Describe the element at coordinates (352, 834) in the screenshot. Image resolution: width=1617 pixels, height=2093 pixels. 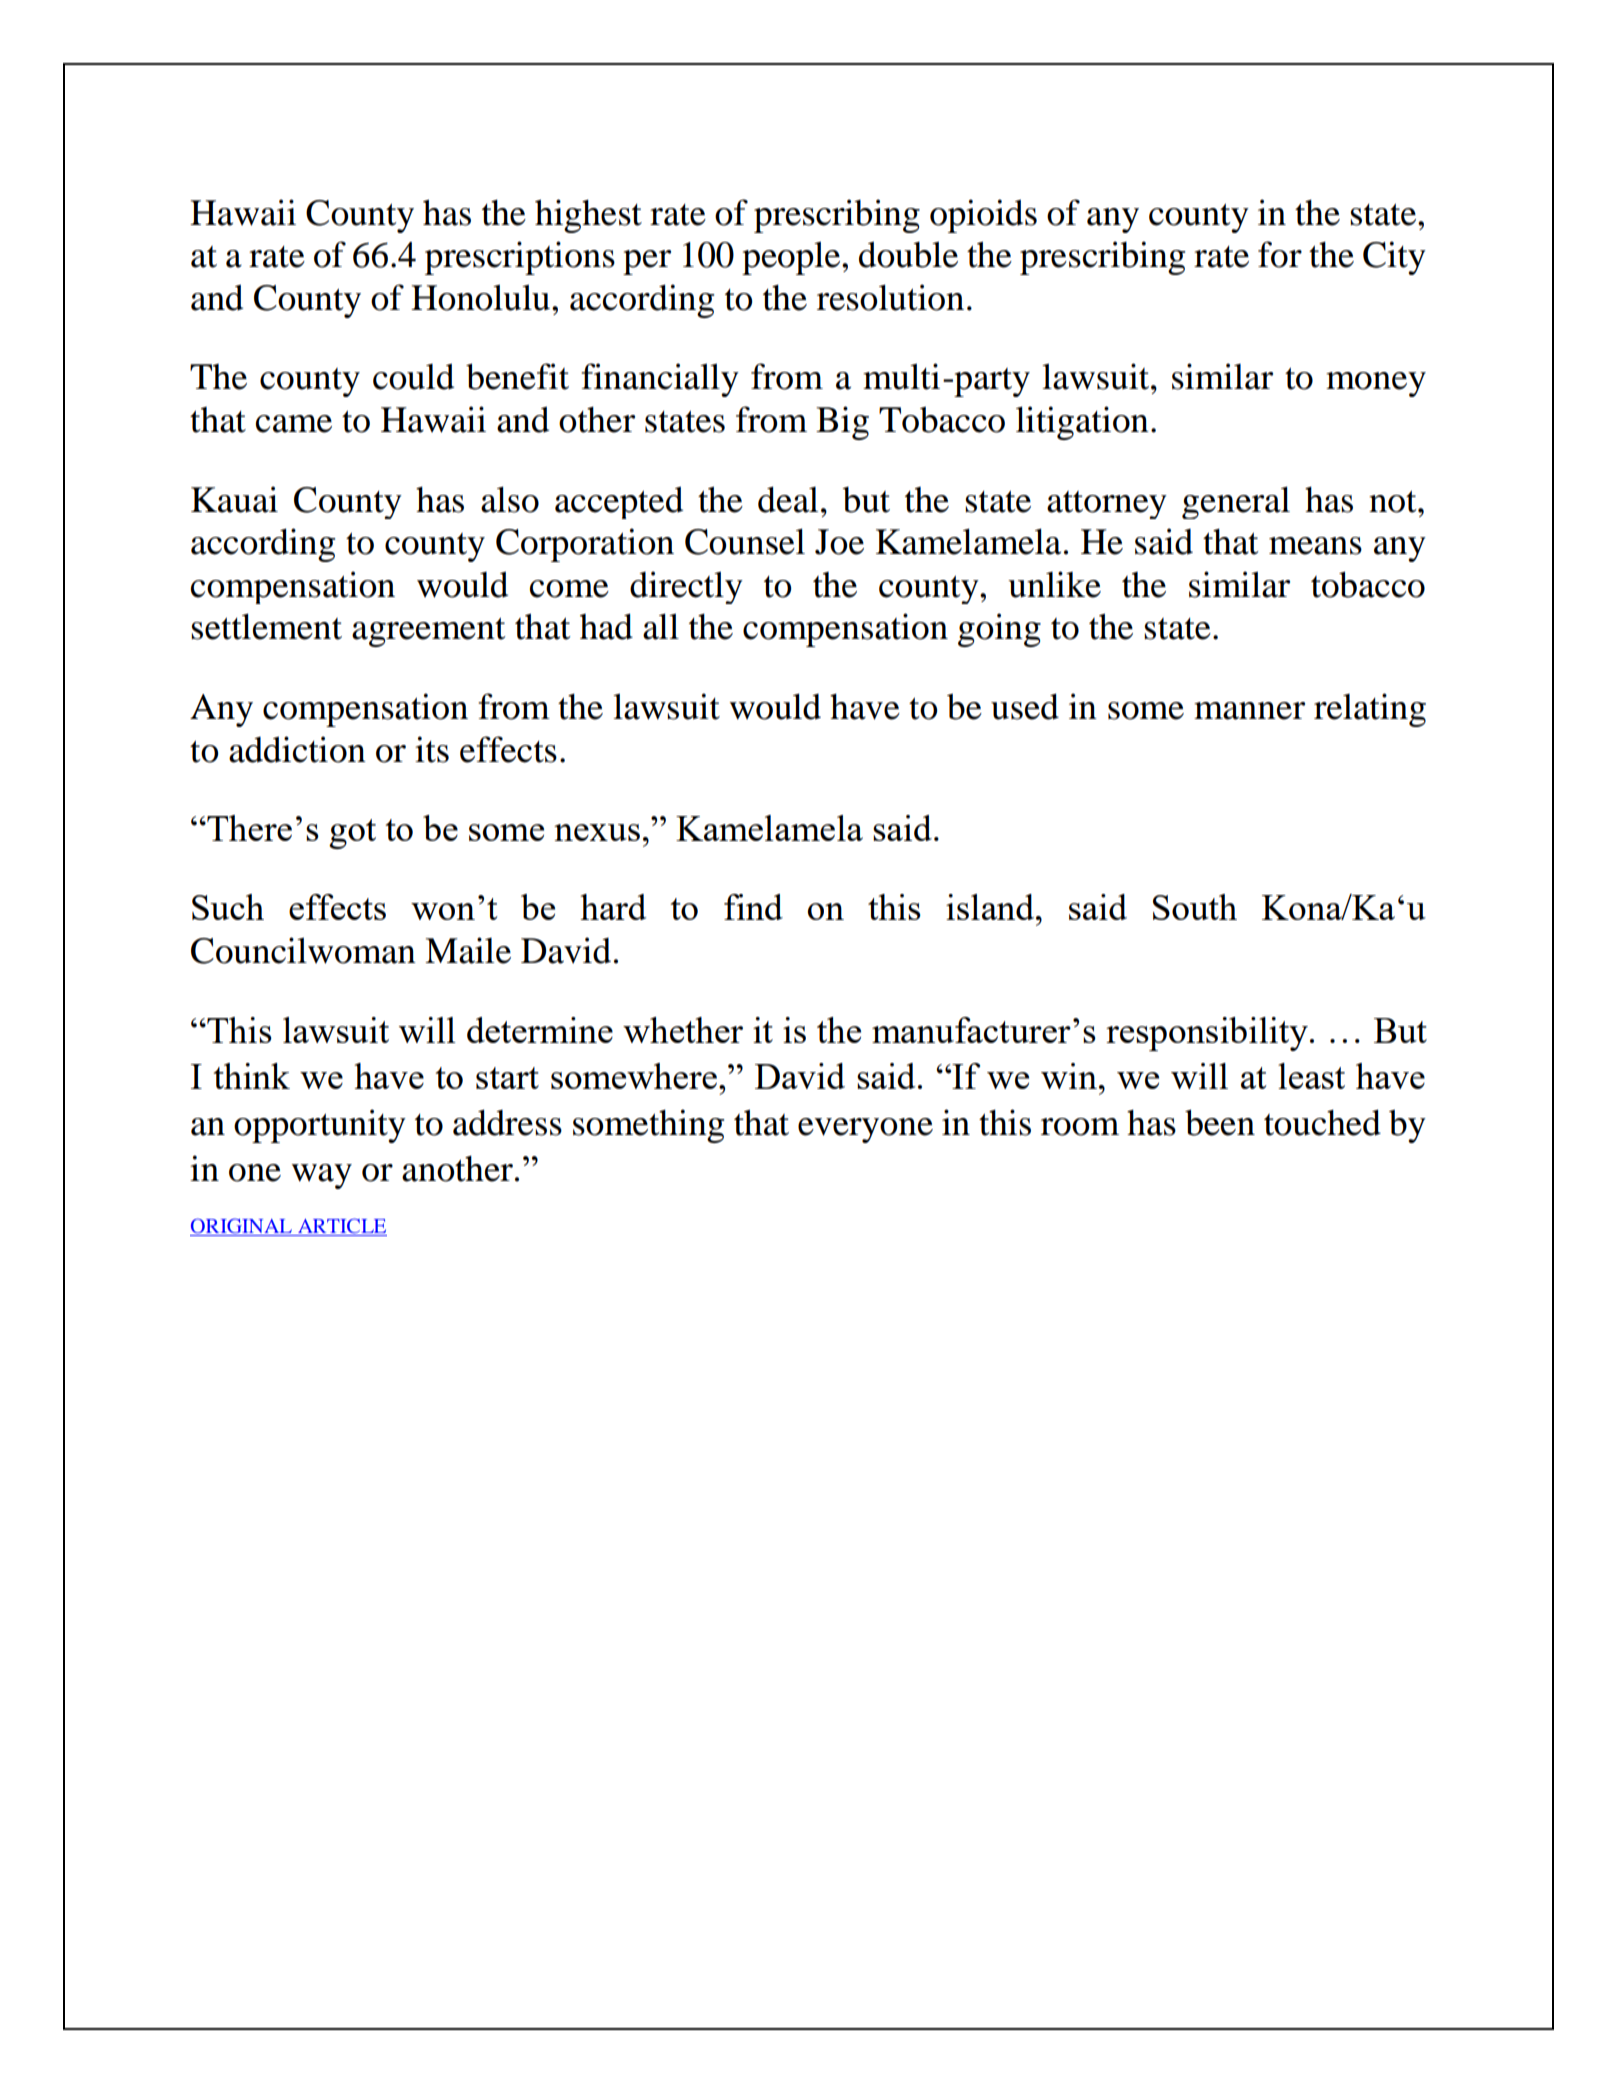
I see `got` at that location.
